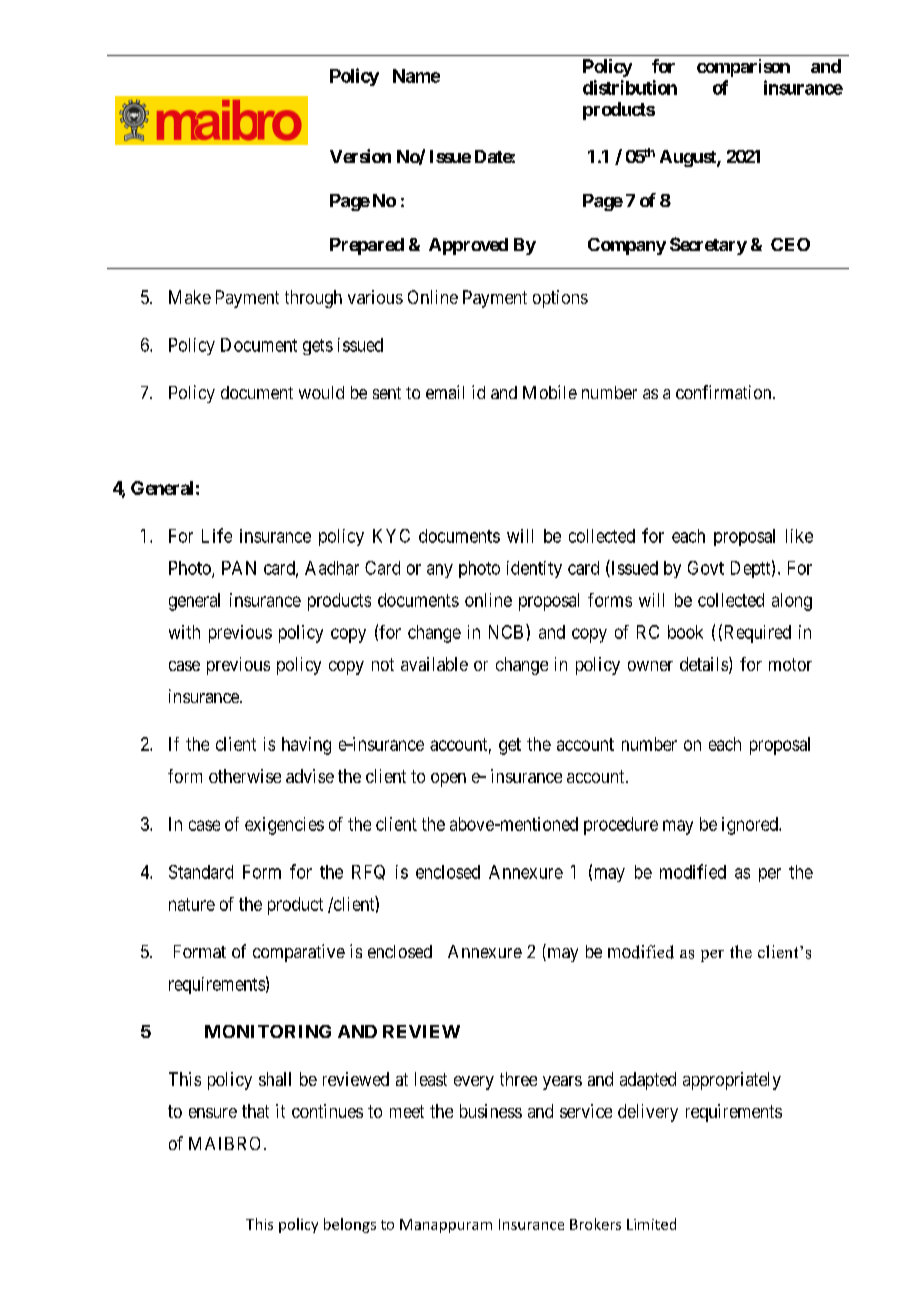  I want to click on Limited, so click(651, 1224).
